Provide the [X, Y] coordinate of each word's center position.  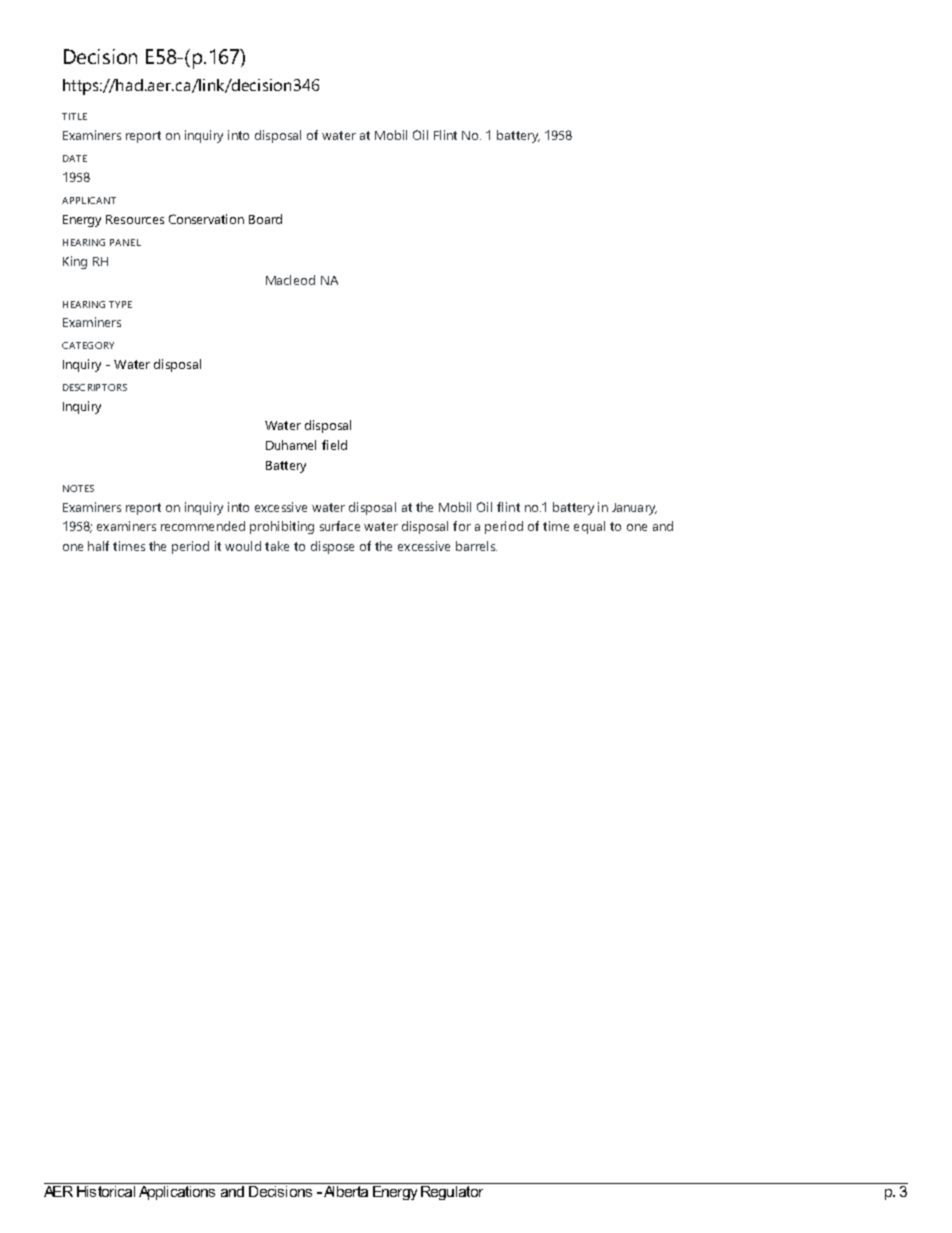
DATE [75, 158]
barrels [476, 546]
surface [340, 526]
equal [589, 527]
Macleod [290, 280]
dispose [332, 547]
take [277, 546]
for [462, 526]
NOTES [78, 488]
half [98, 546]
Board [265, 219]
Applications [177, 1193]
